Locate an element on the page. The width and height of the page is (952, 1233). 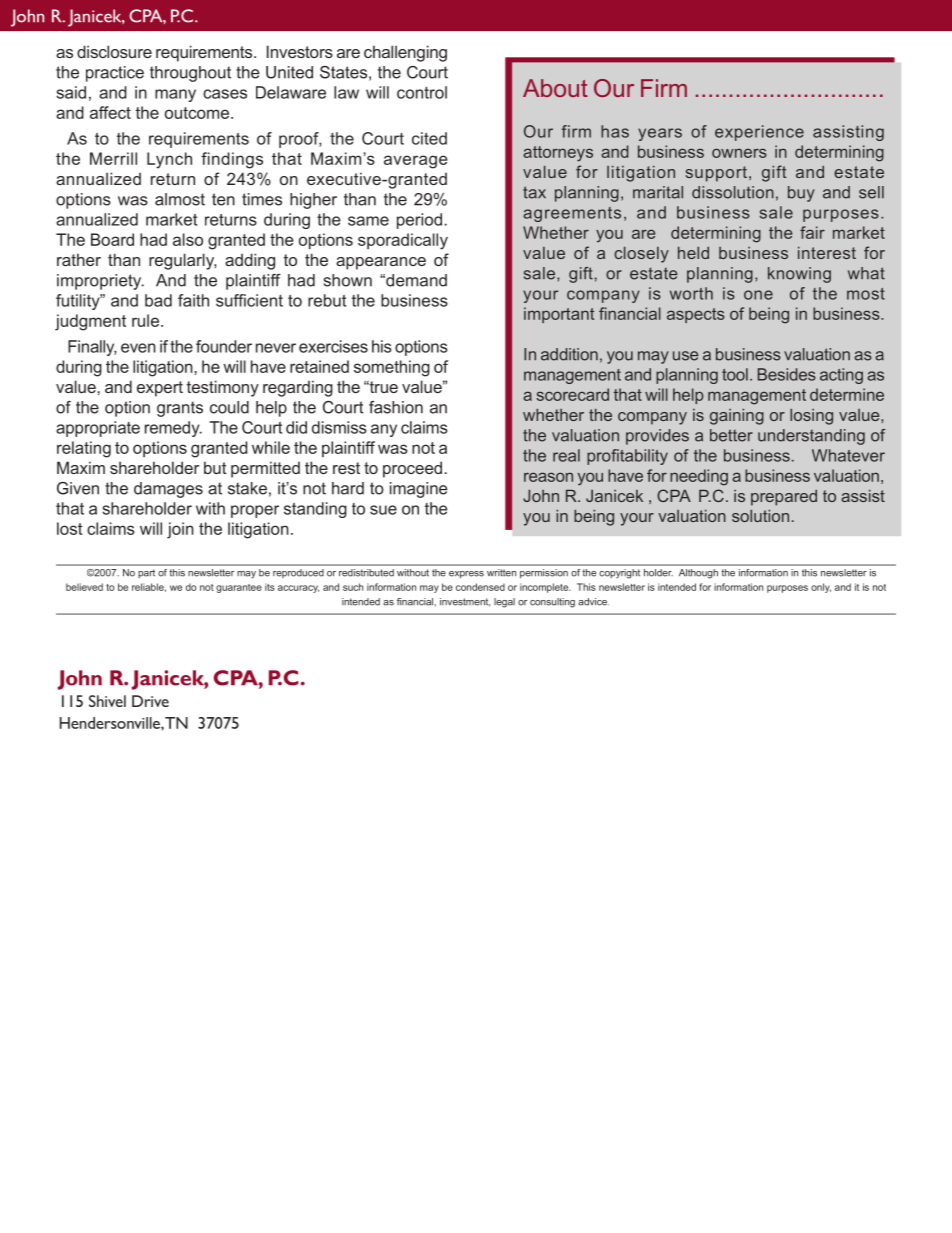
fair is located at coordinates (812, 232).
